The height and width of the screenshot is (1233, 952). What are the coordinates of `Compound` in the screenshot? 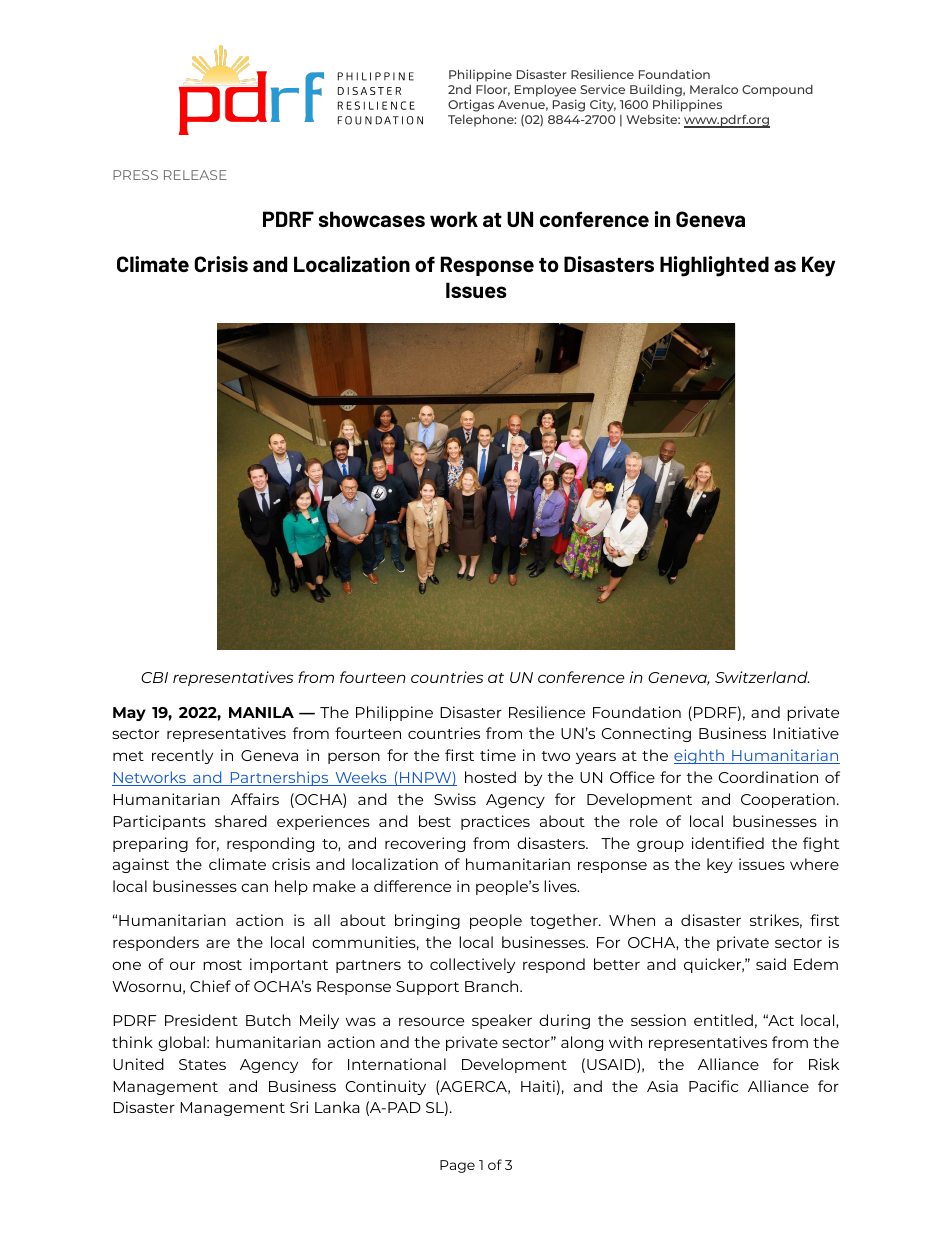 It's located at (777, 91).
